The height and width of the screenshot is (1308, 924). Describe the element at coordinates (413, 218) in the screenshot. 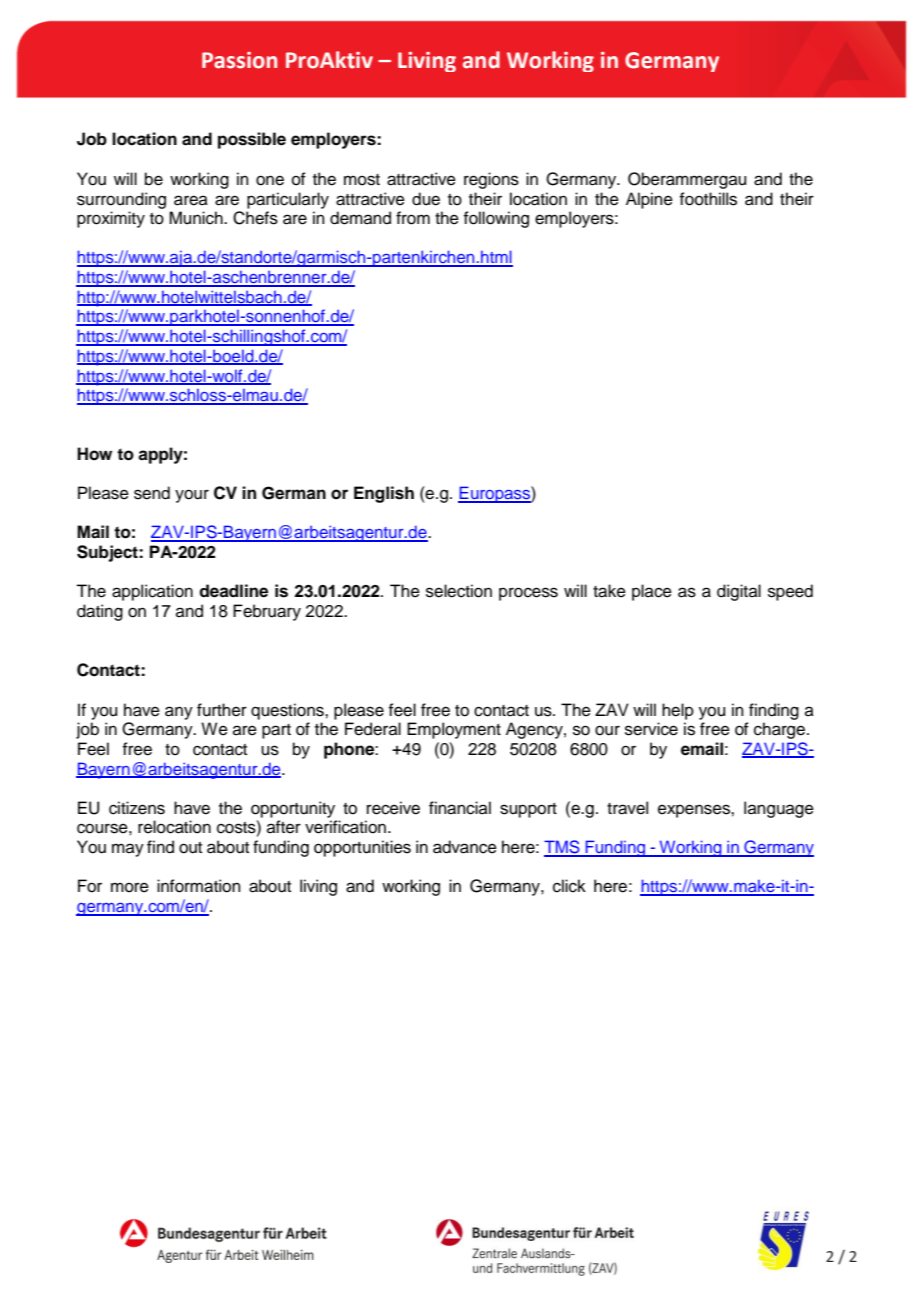

I see `from` at that location.
